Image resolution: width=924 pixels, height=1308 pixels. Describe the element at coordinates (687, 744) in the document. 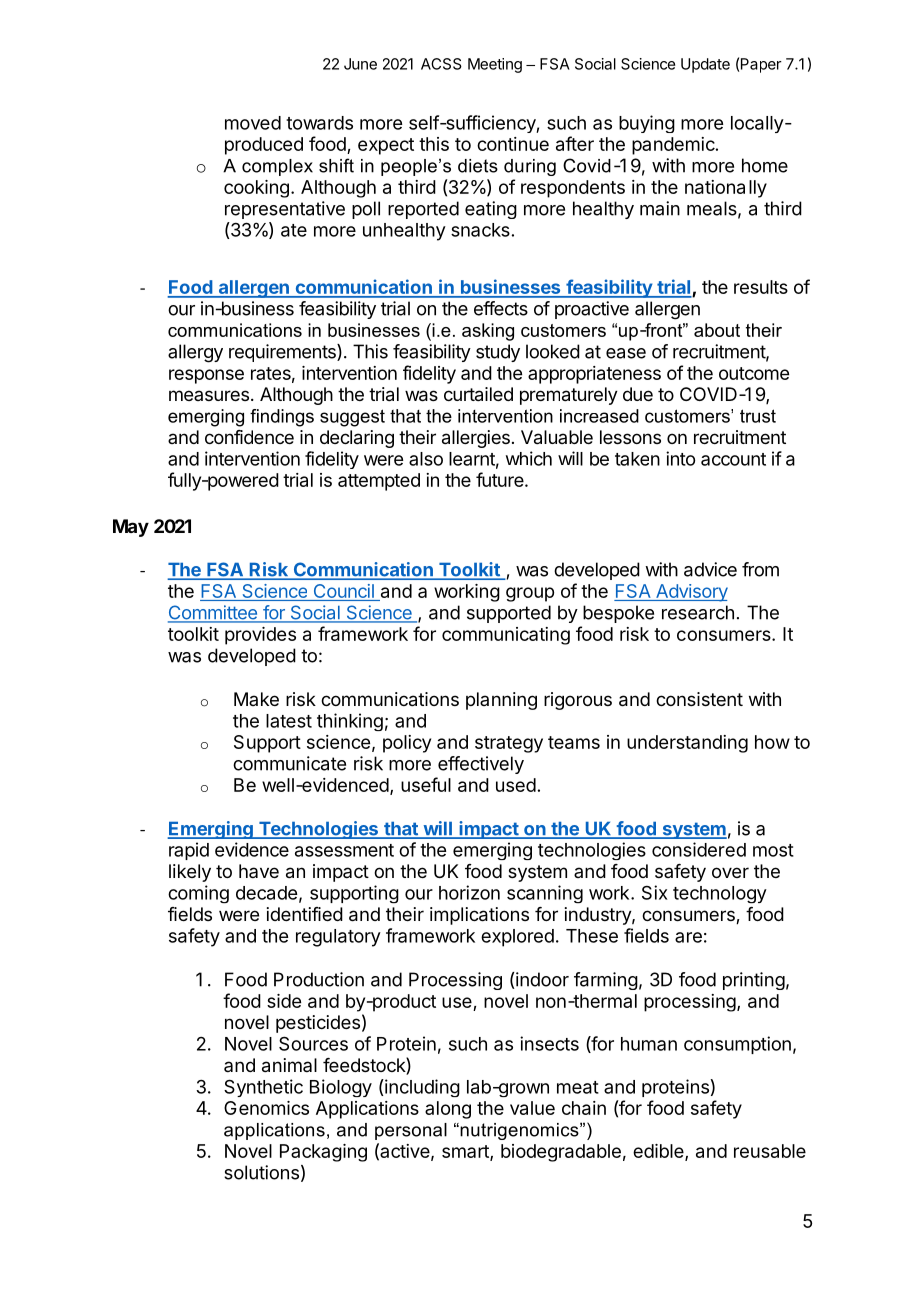

I see `understanding` at that location.
